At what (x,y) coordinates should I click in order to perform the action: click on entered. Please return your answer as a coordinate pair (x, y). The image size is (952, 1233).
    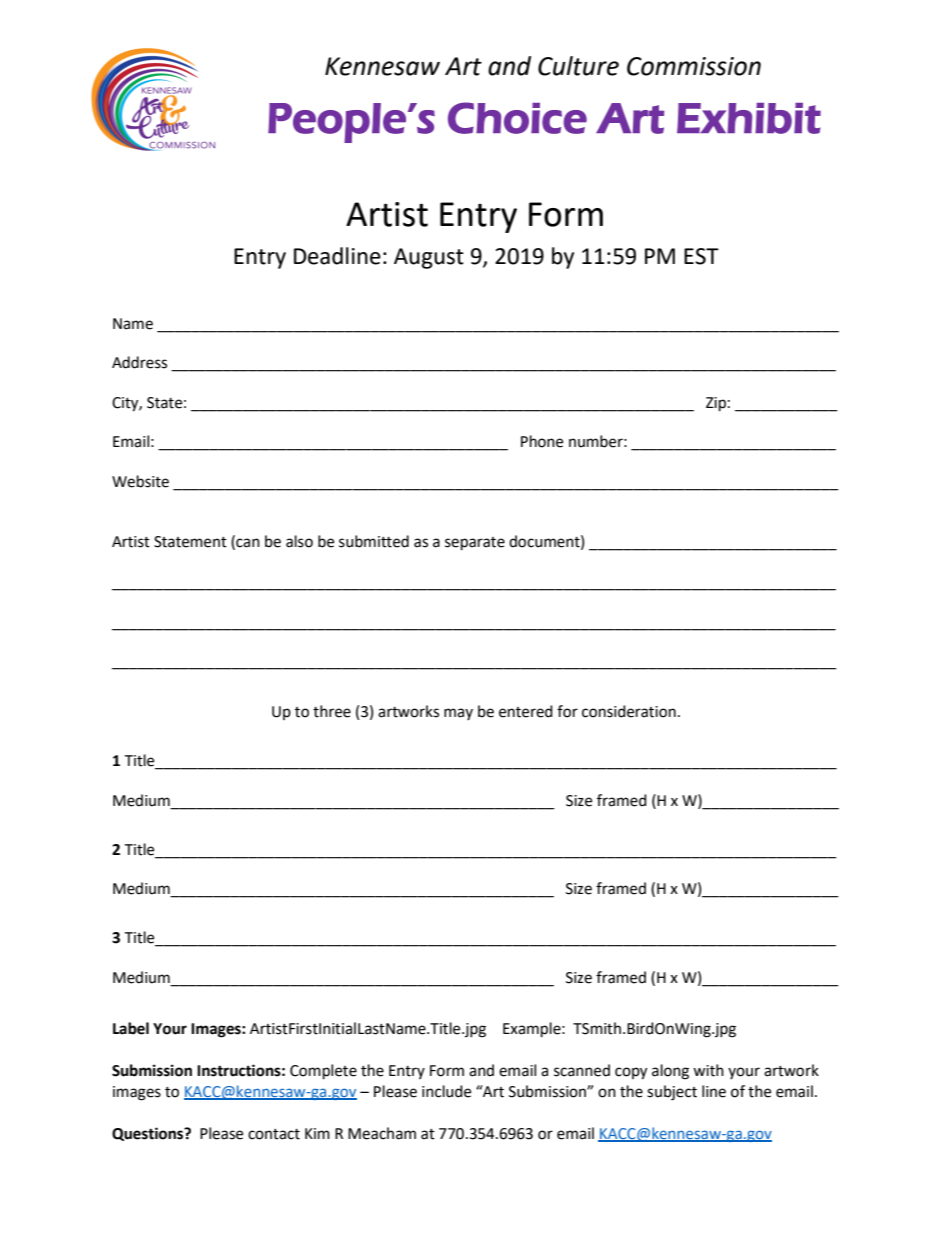
    Looking at the image, I should click on (526, 711).
